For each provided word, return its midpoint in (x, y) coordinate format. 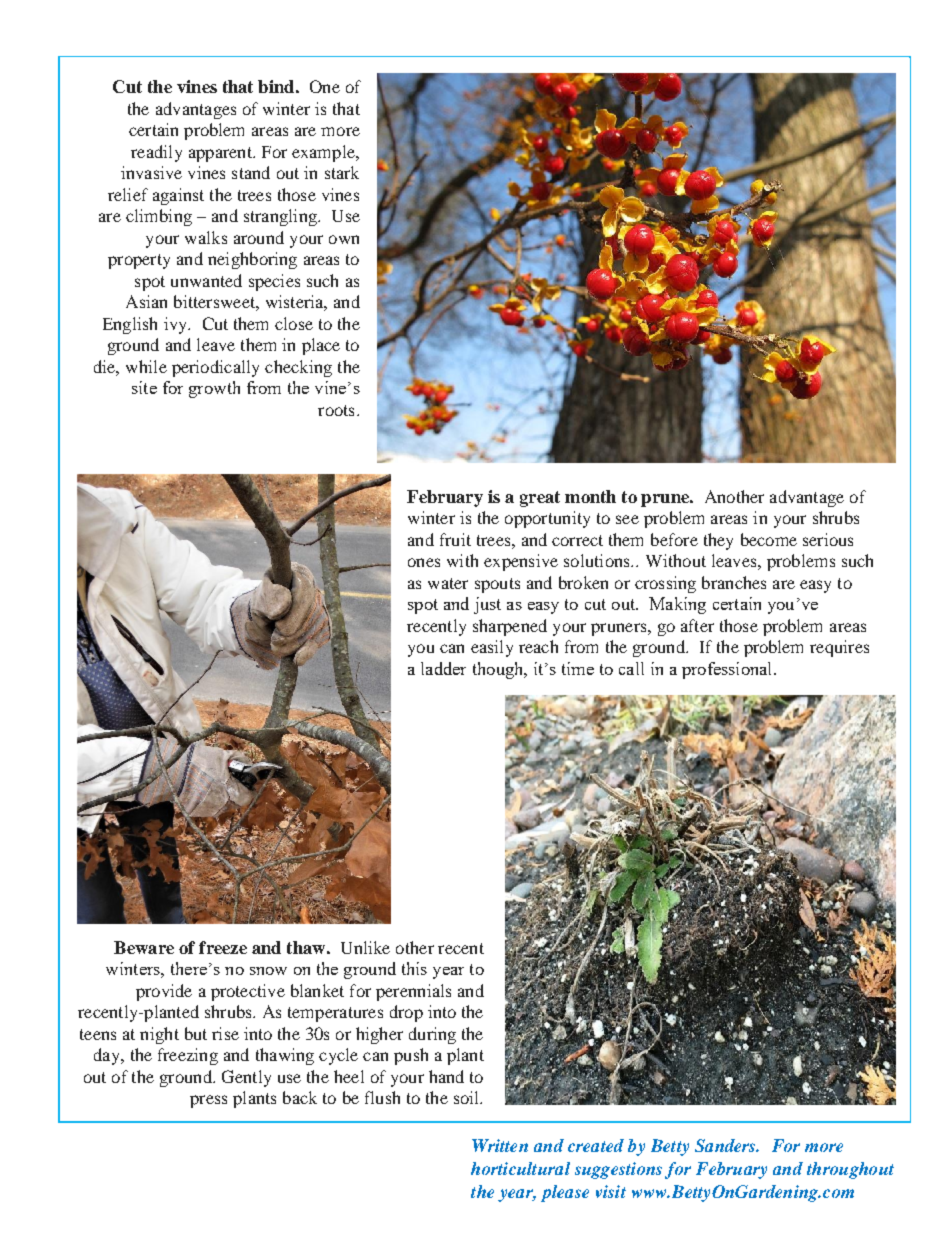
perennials (413, 992)
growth (214, 389)
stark (342, 172)
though (499, 670)
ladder (443, 668)
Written (500, 1145)
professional (728, 670)
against (178, 196)
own (344, 239)
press (208, 1101)
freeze (223, 947)
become (769, 539)
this (414, 968)
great (540, 499)
